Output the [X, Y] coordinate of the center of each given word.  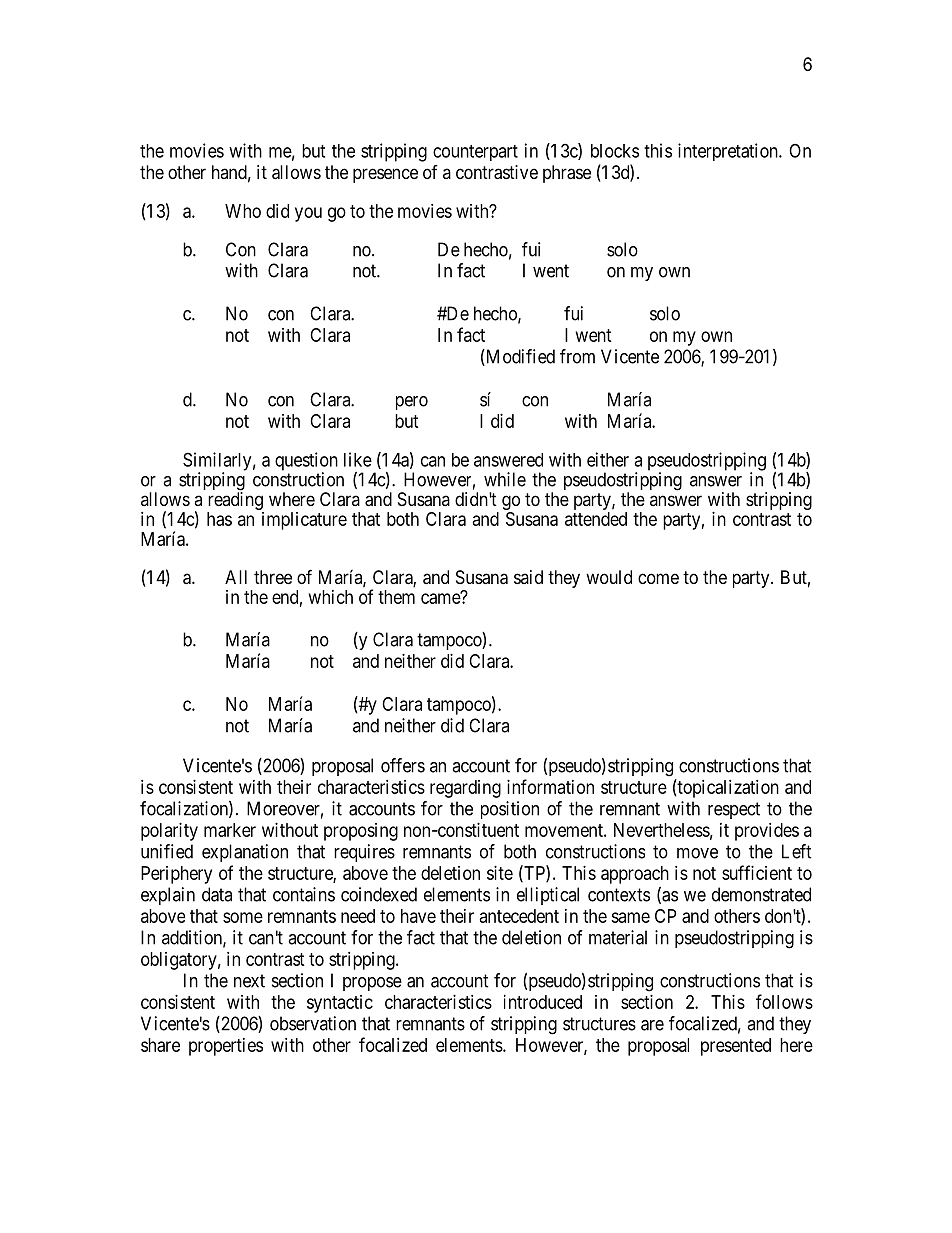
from [577, 356]
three [273, 577]
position [510, 810]
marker [230, 830]
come [658, 578]
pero [412, 403]
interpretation [729, 152]
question [306, 462]
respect [734, 810]
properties [226, 1047]
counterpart [475, 153]
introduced [543, 1002]
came [441, 598]
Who [243, 211]
